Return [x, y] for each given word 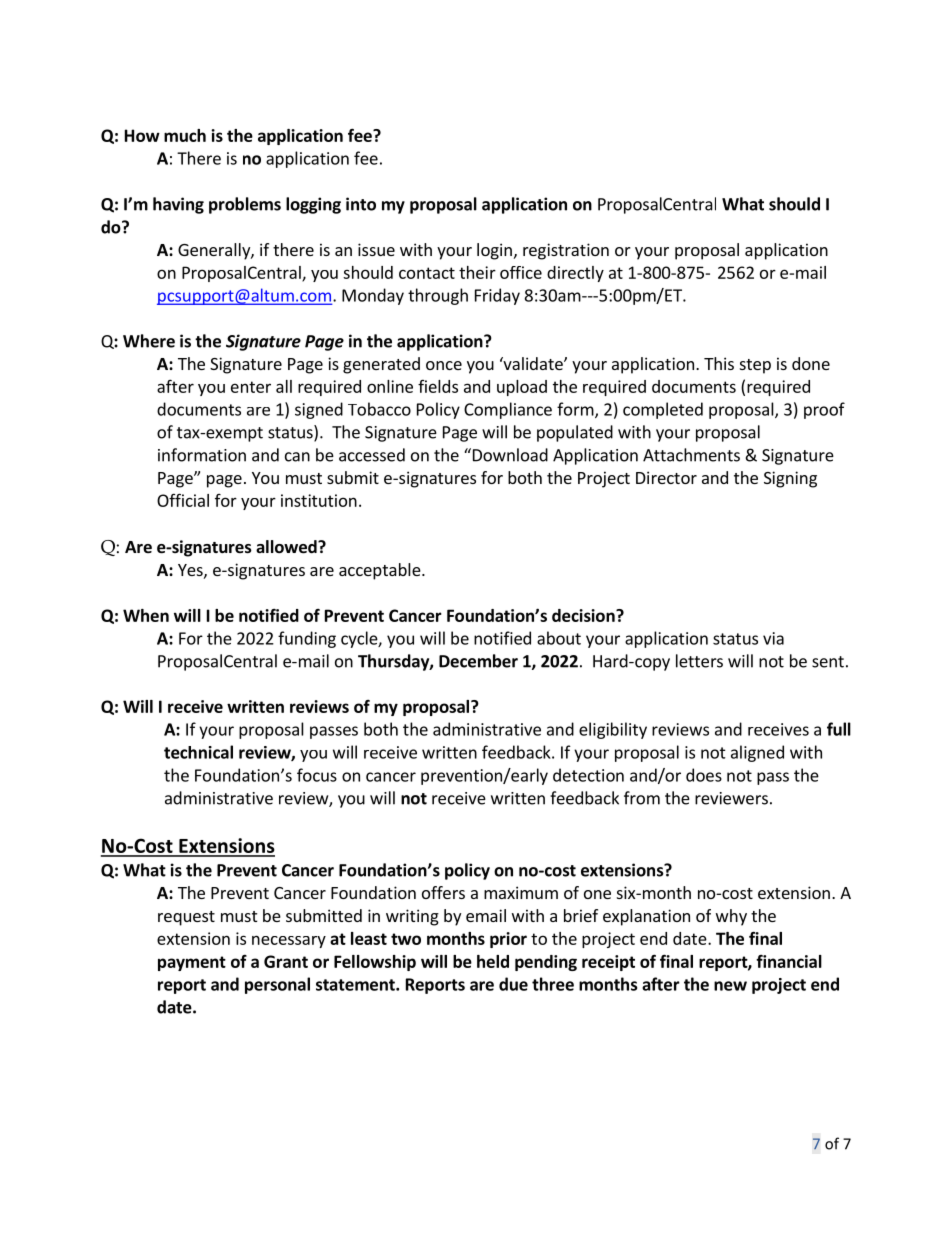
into [361, 204]
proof [824, 410]
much [185, 135]
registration [566, 251]
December [478, 661]
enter [251, 387]
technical [198, 752]
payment [192, 963]
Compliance [508, 410]
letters [699, 661]
